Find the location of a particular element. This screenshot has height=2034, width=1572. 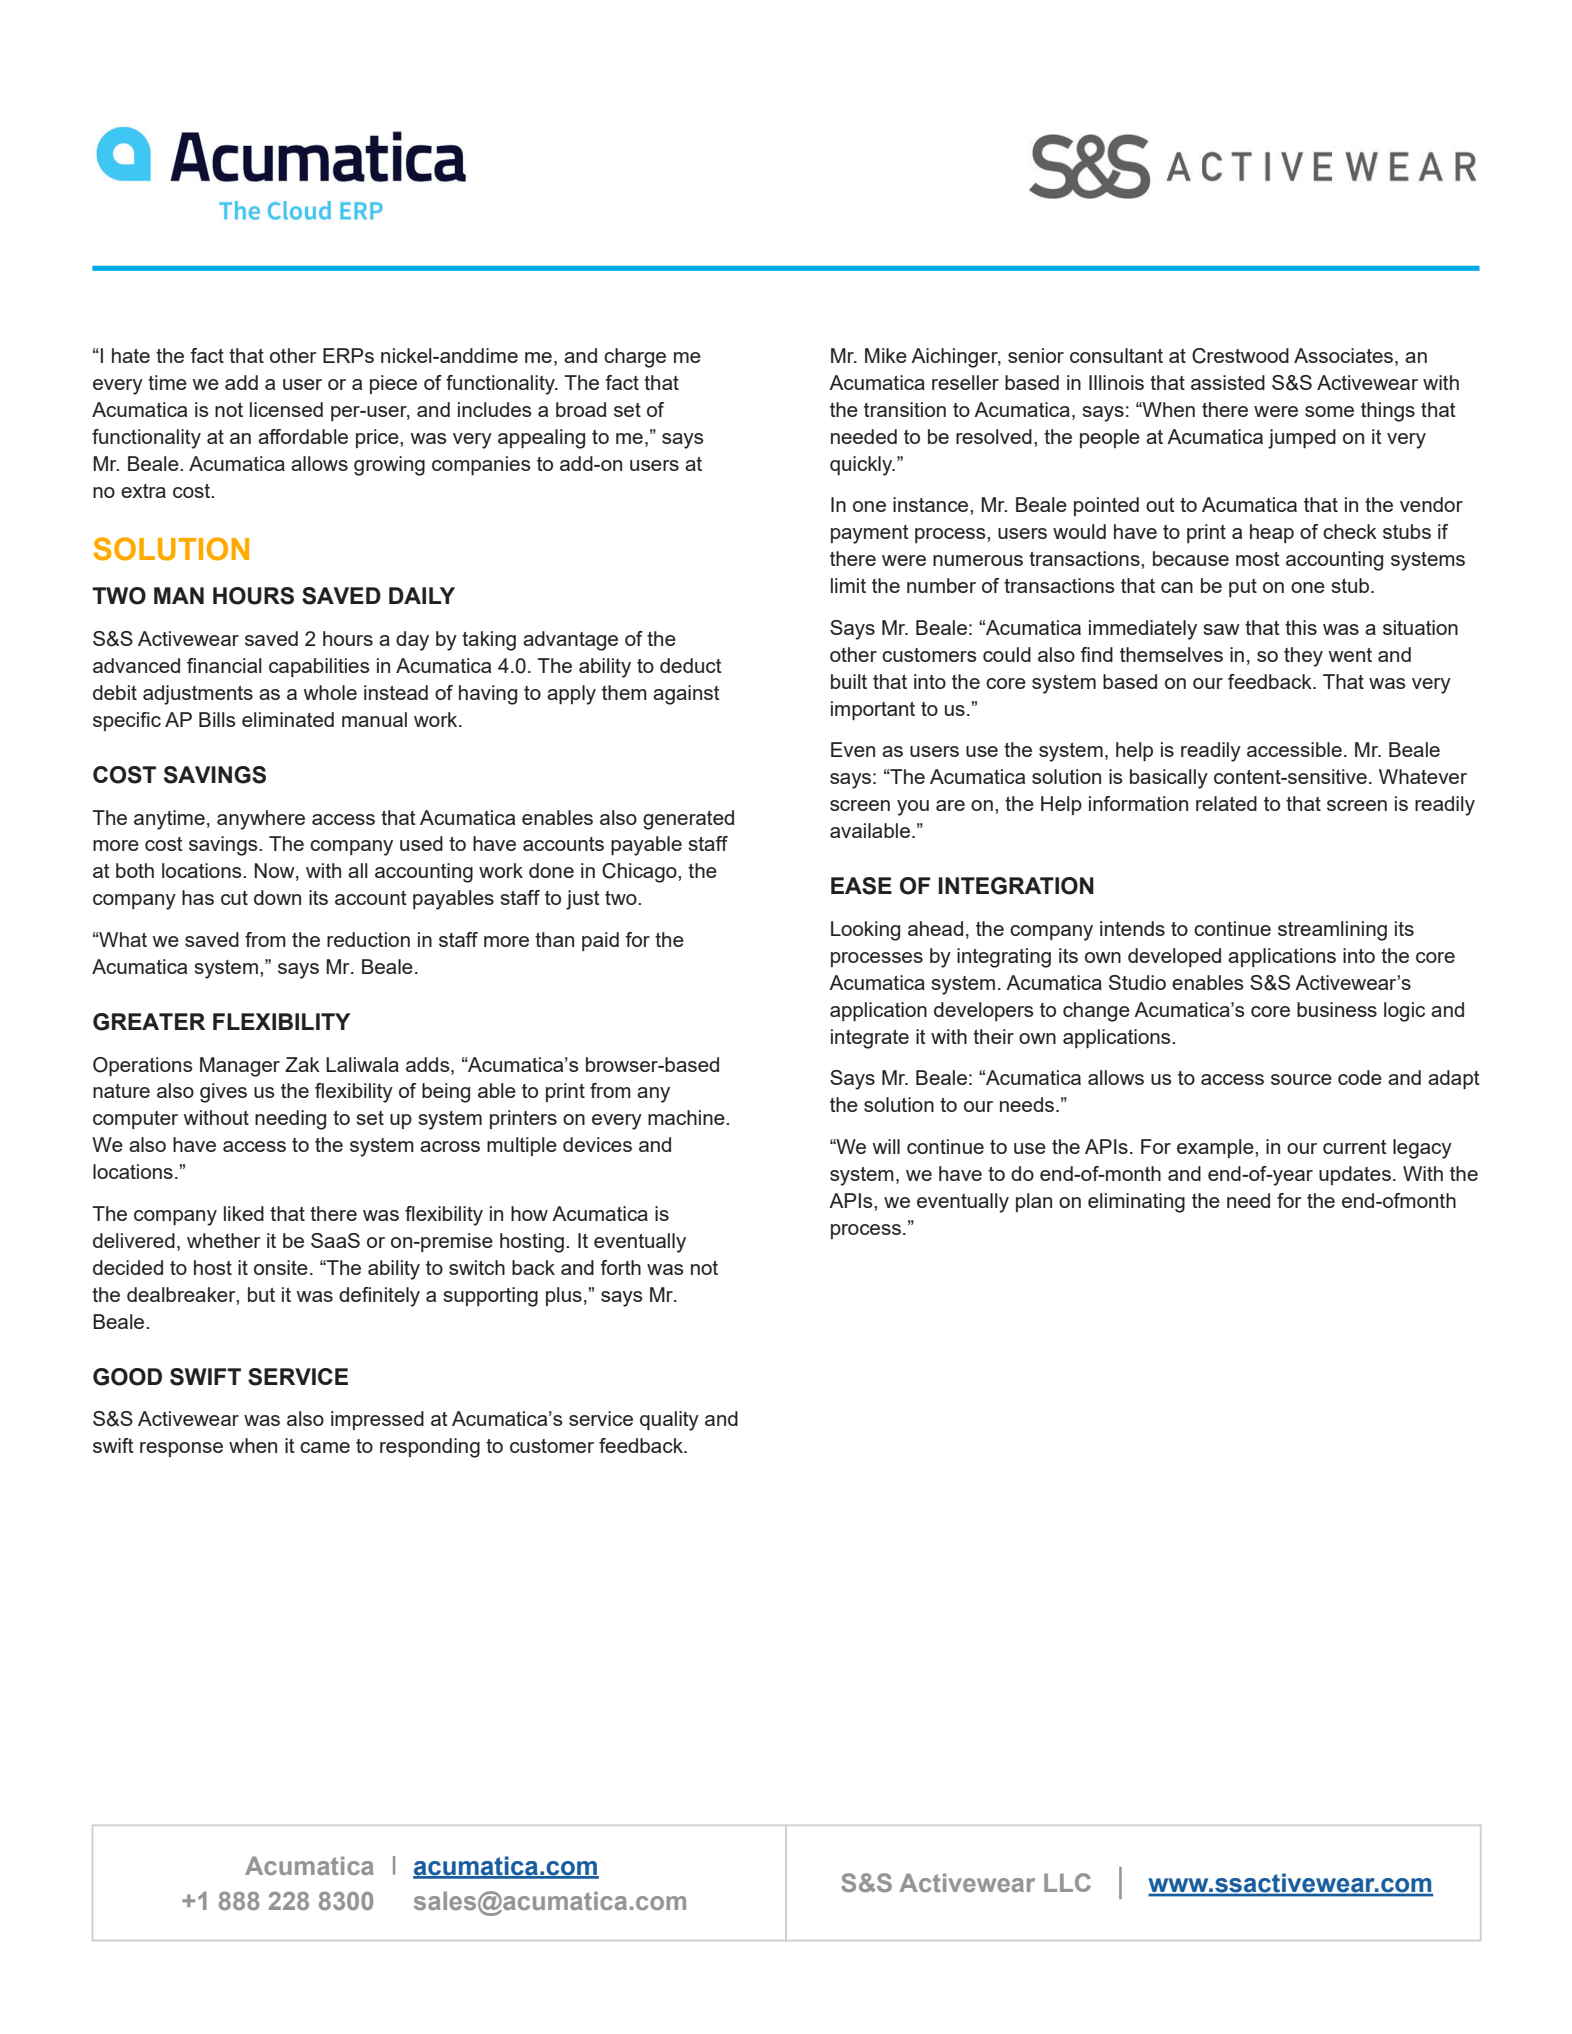

source is located at coordinates (1301, 1079).
